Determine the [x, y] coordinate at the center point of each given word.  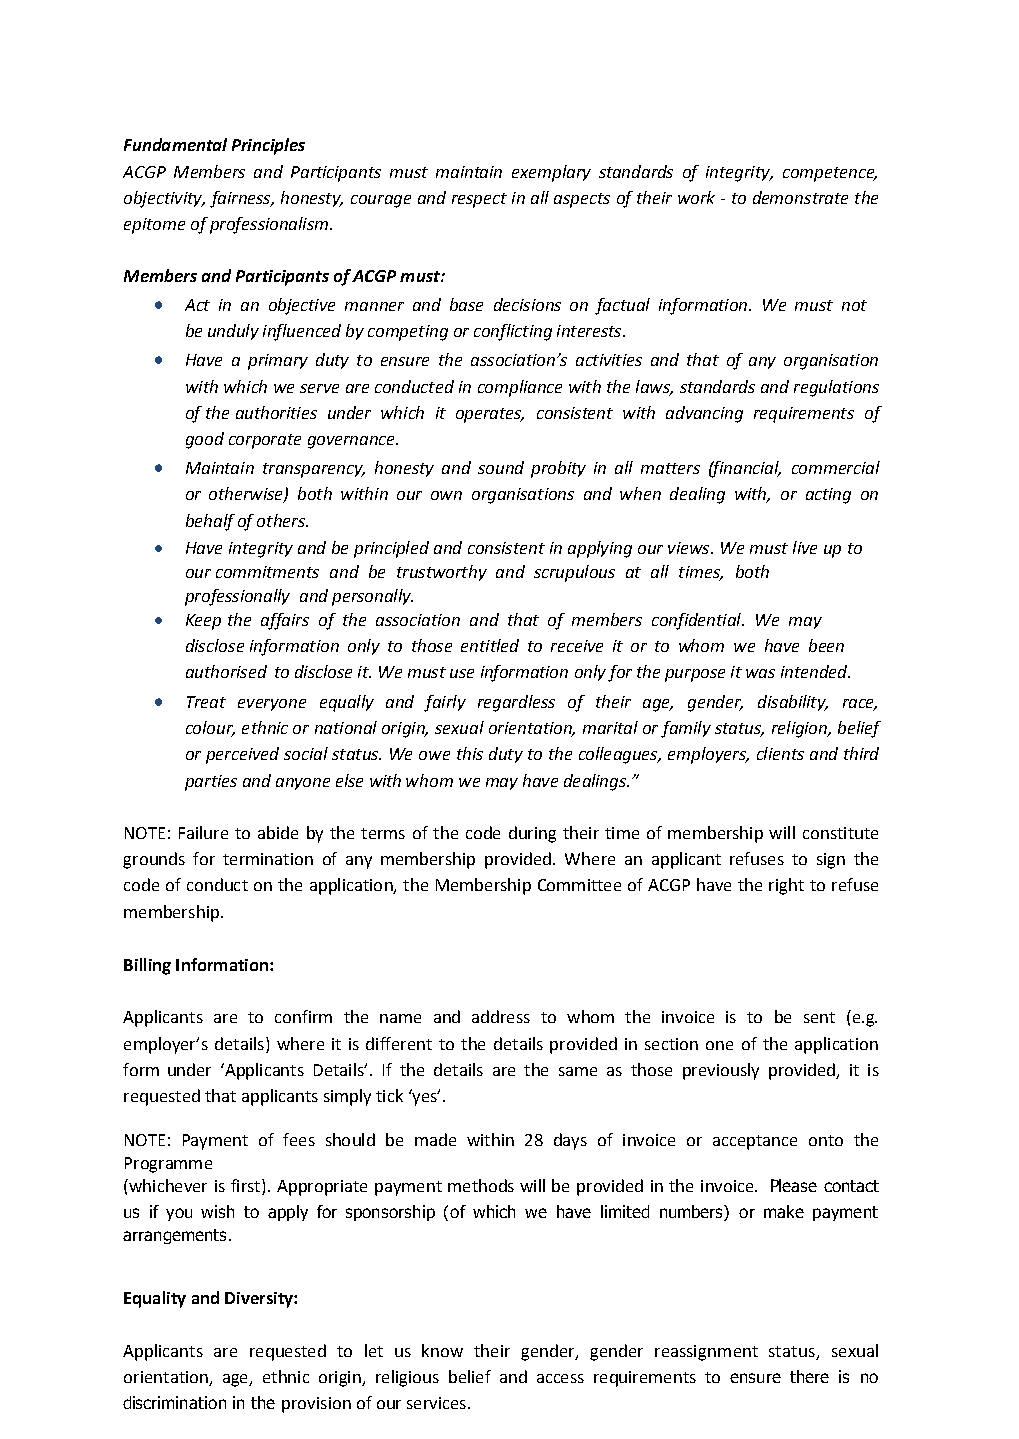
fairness [241, 199]
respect [479, 200]
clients [780, 753]
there [809, 1376]
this [470, 753]
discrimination [174, 1402]
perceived [242, 755]
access [560, 1378]
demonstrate [800, 197]
